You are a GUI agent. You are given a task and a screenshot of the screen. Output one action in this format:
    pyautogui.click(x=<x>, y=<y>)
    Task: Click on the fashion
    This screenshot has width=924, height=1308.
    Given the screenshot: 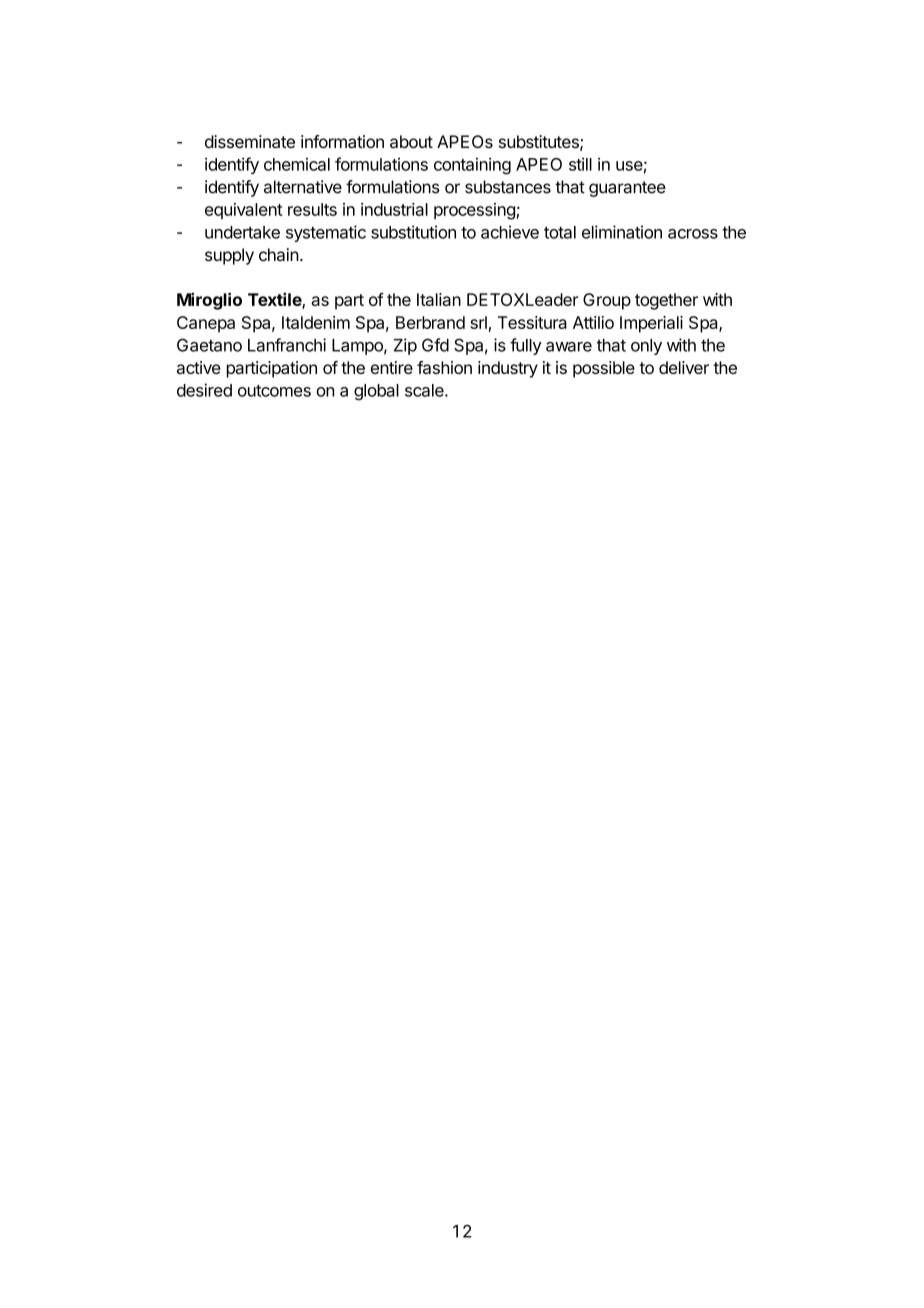 What is the action you would take?
    pyautogui.click(x=444, y=367)
